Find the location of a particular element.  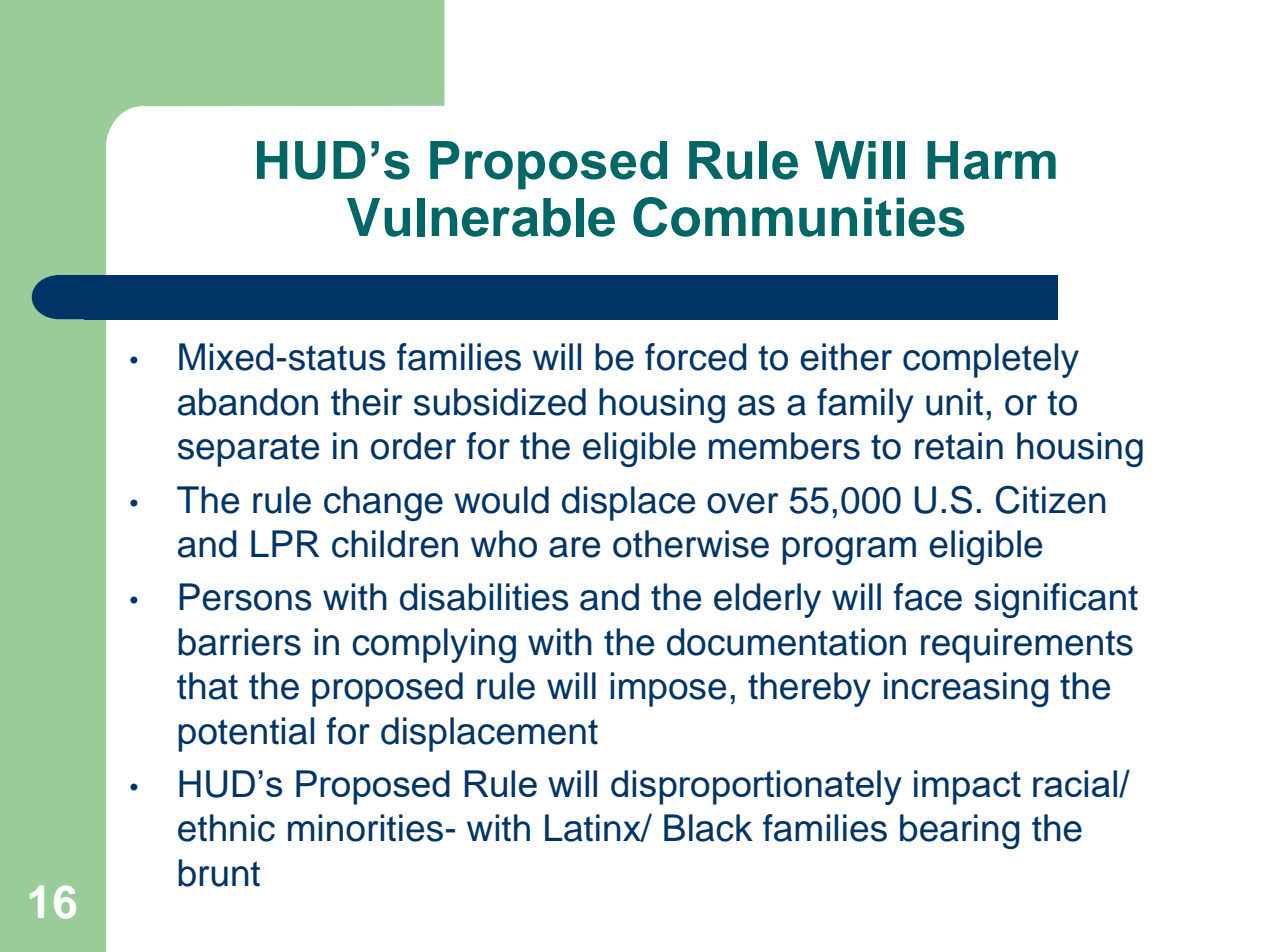

either is located at coordinates (846, 357).
